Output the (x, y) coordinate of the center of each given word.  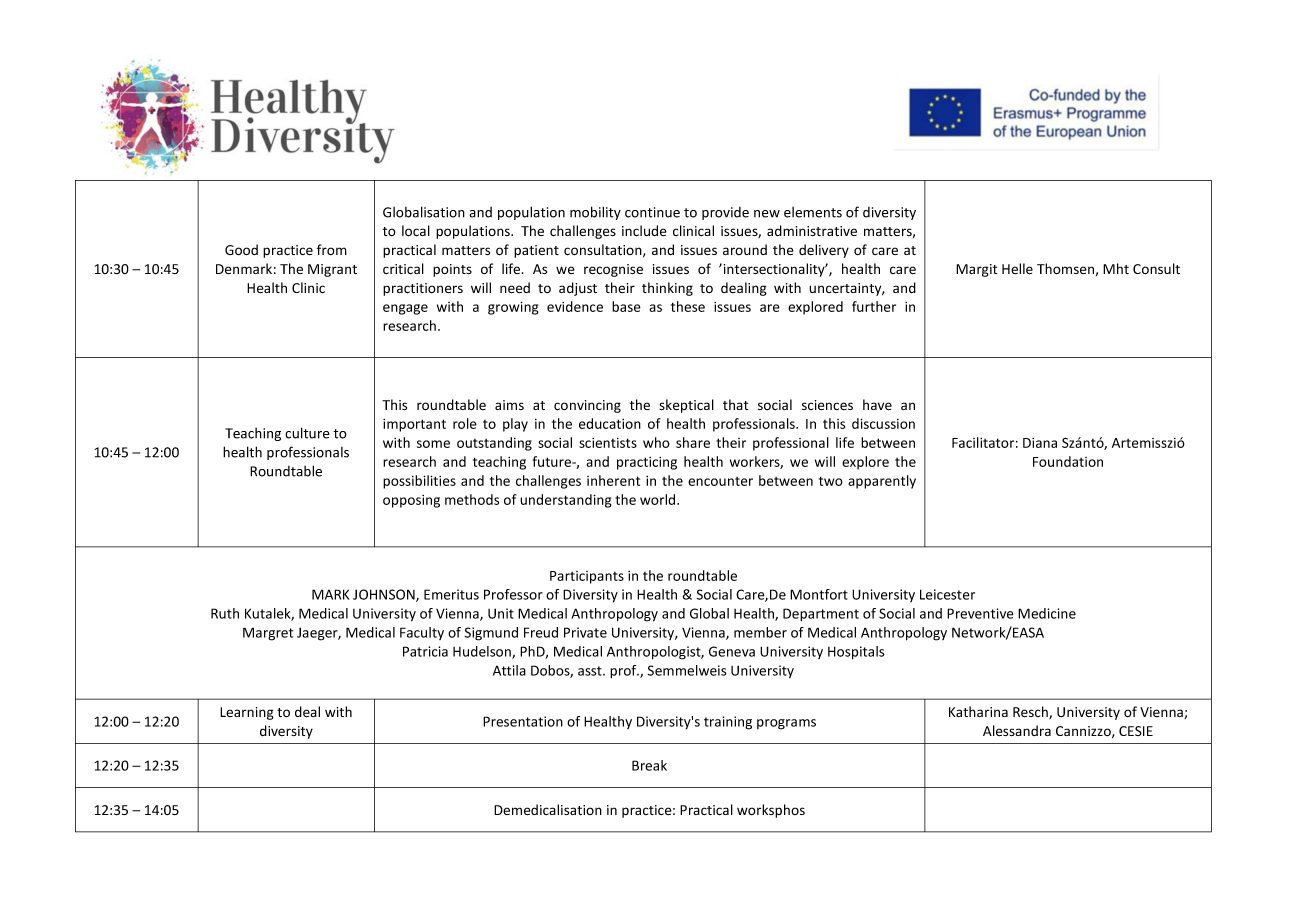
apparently (882, 482)
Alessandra (1017, 730)
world (659, 499)
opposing (411, 501)
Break (649, 765)
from (332, 249)
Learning (247, 713)
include (644, 231)
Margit (976, 270)
